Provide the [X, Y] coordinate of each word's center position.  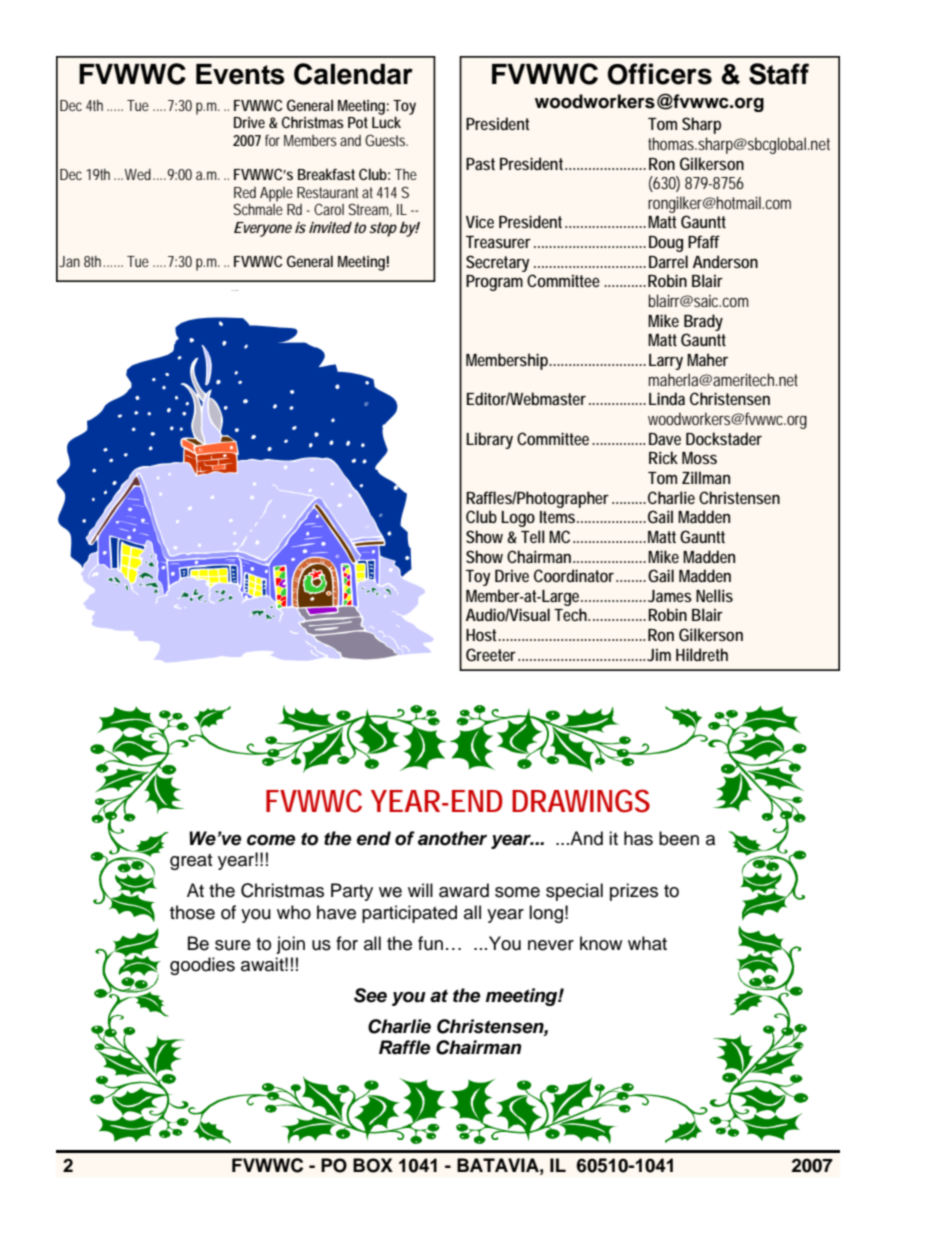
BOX [373, 1165]
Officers [659, 74]
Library [489, 440]
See [370, 995]
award [464, 890]
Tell [533, 536]
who [294, 912]
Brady [703, 322]
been [679, 838]
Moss [699, 458]
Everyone [263, 229]
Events [240, 74]
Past [480, 164]
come [271, 840]
